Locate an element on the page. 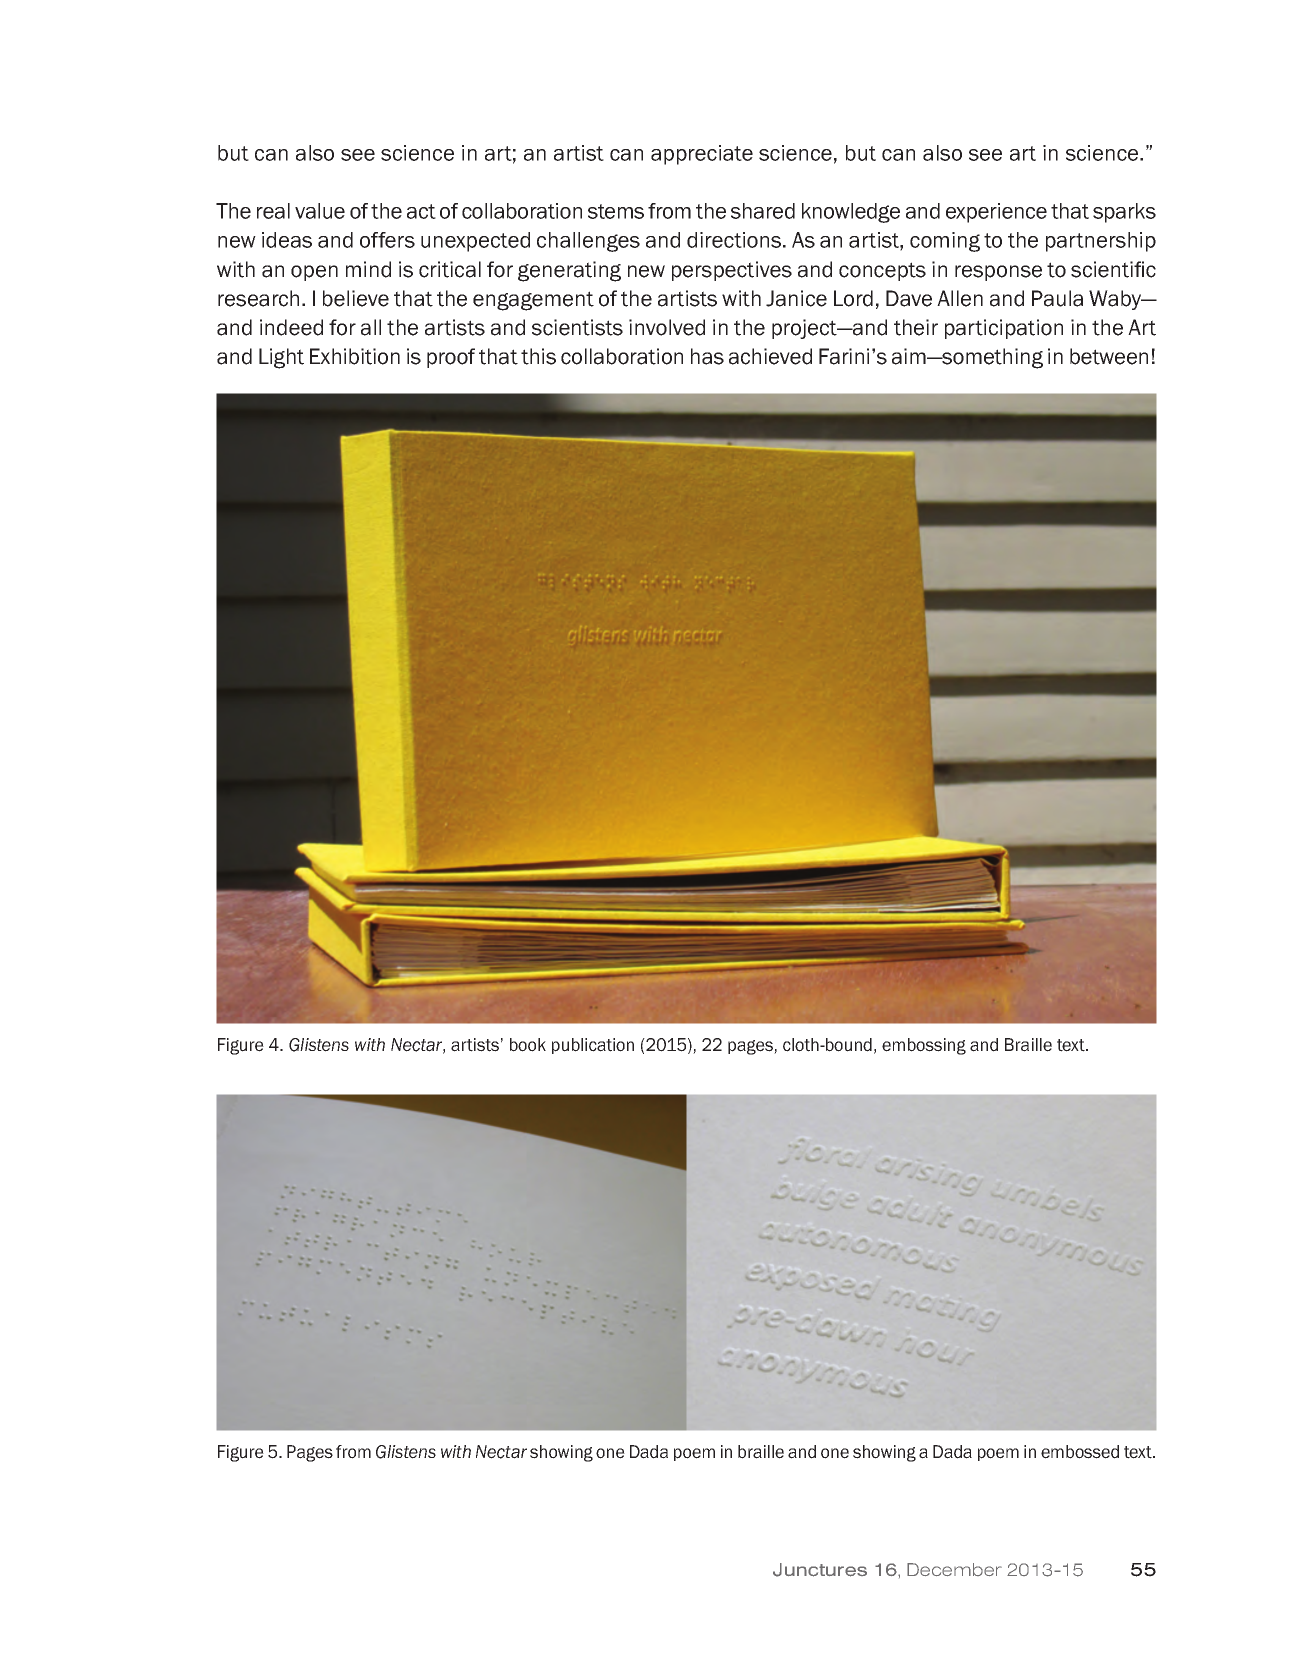  embossing is located at coordinates (924, 1046).
